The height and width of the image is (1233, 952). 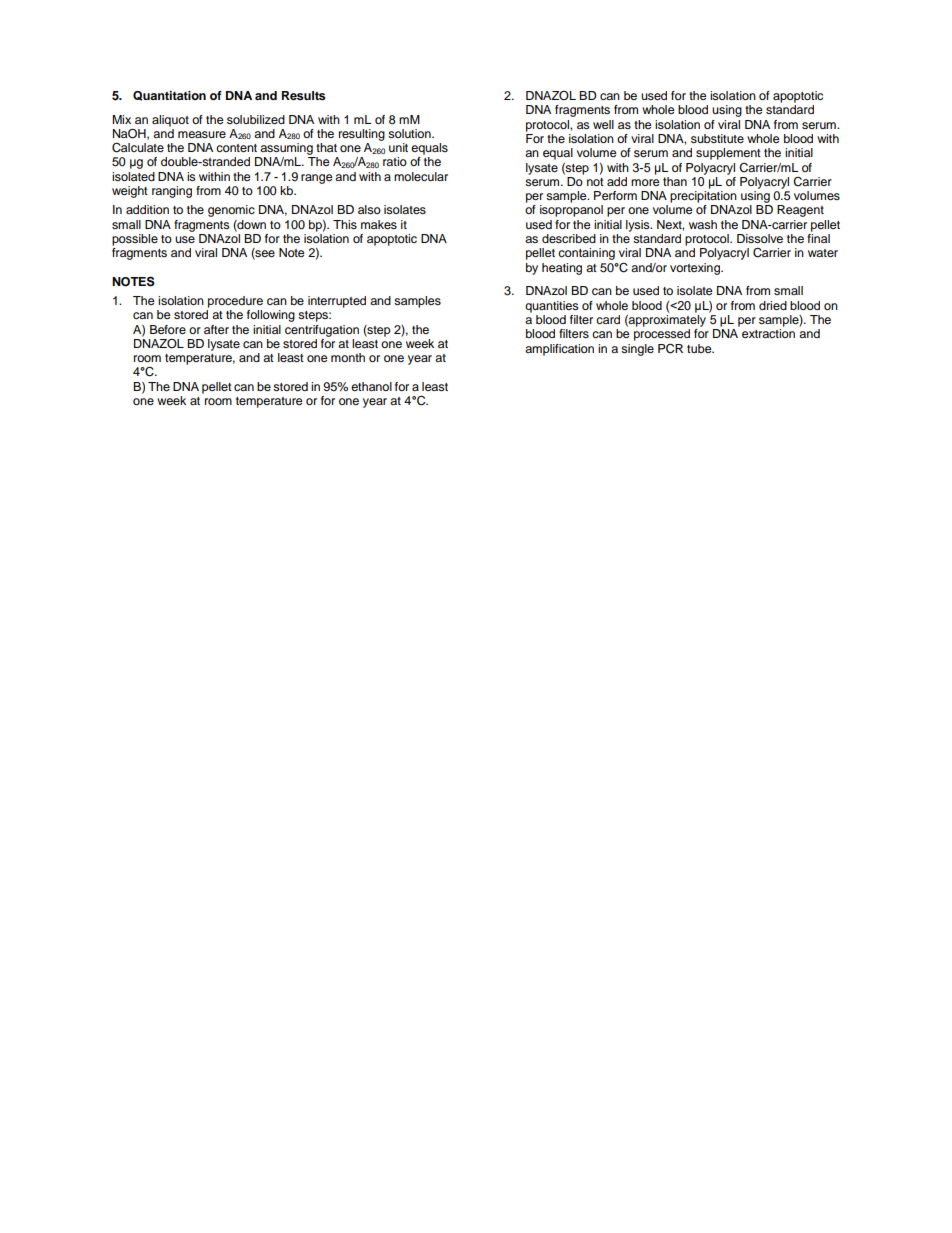 I want to click on precipitation, so click(x=703, y=197).
